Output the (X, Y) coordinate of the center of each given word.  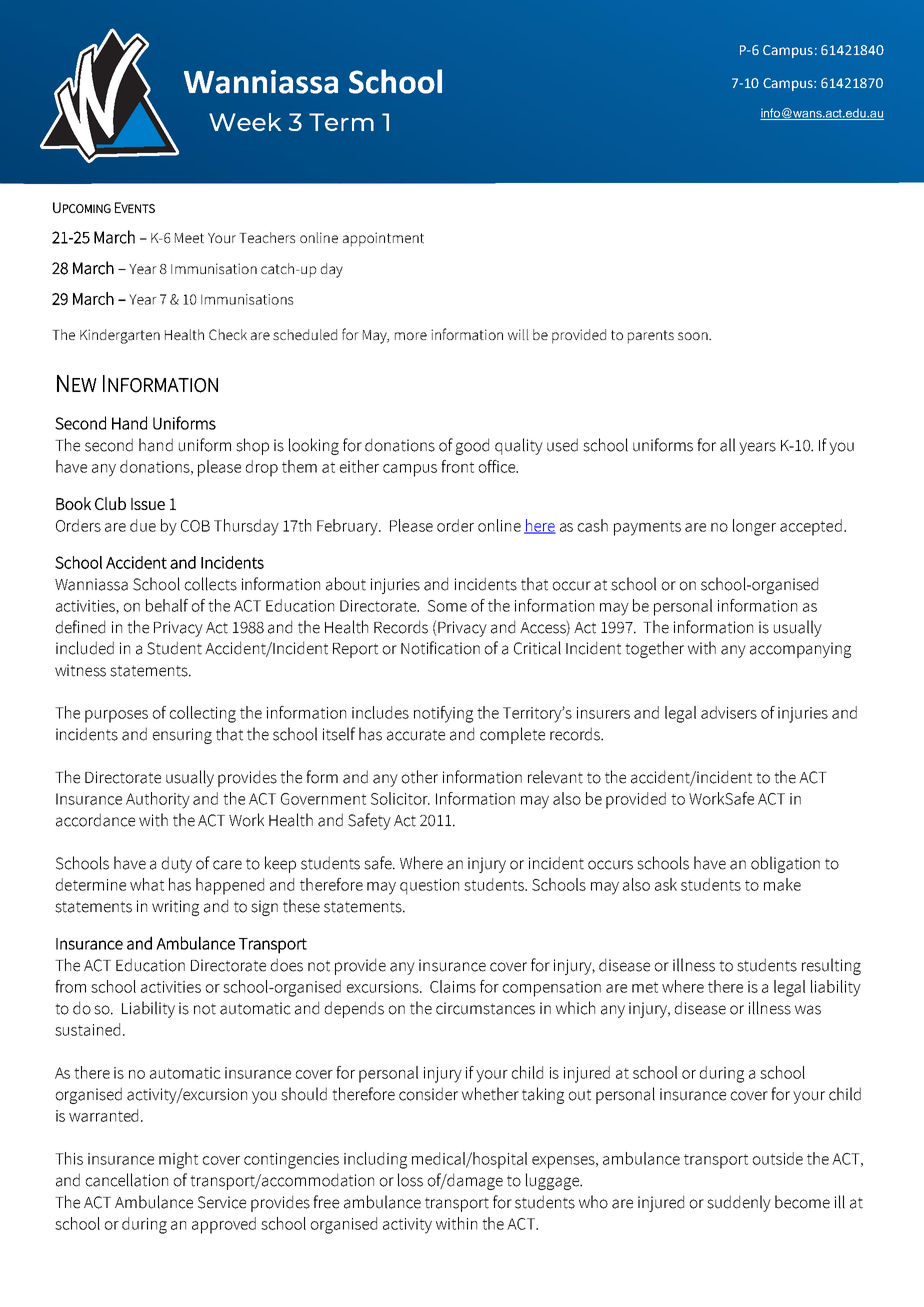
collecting (203, 714)
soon (694, 336)
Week (245, 122)
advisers (729, 712)
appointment (383, 239)
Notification (440, 648)
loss (410, 1180)
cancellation (127, 1180)
